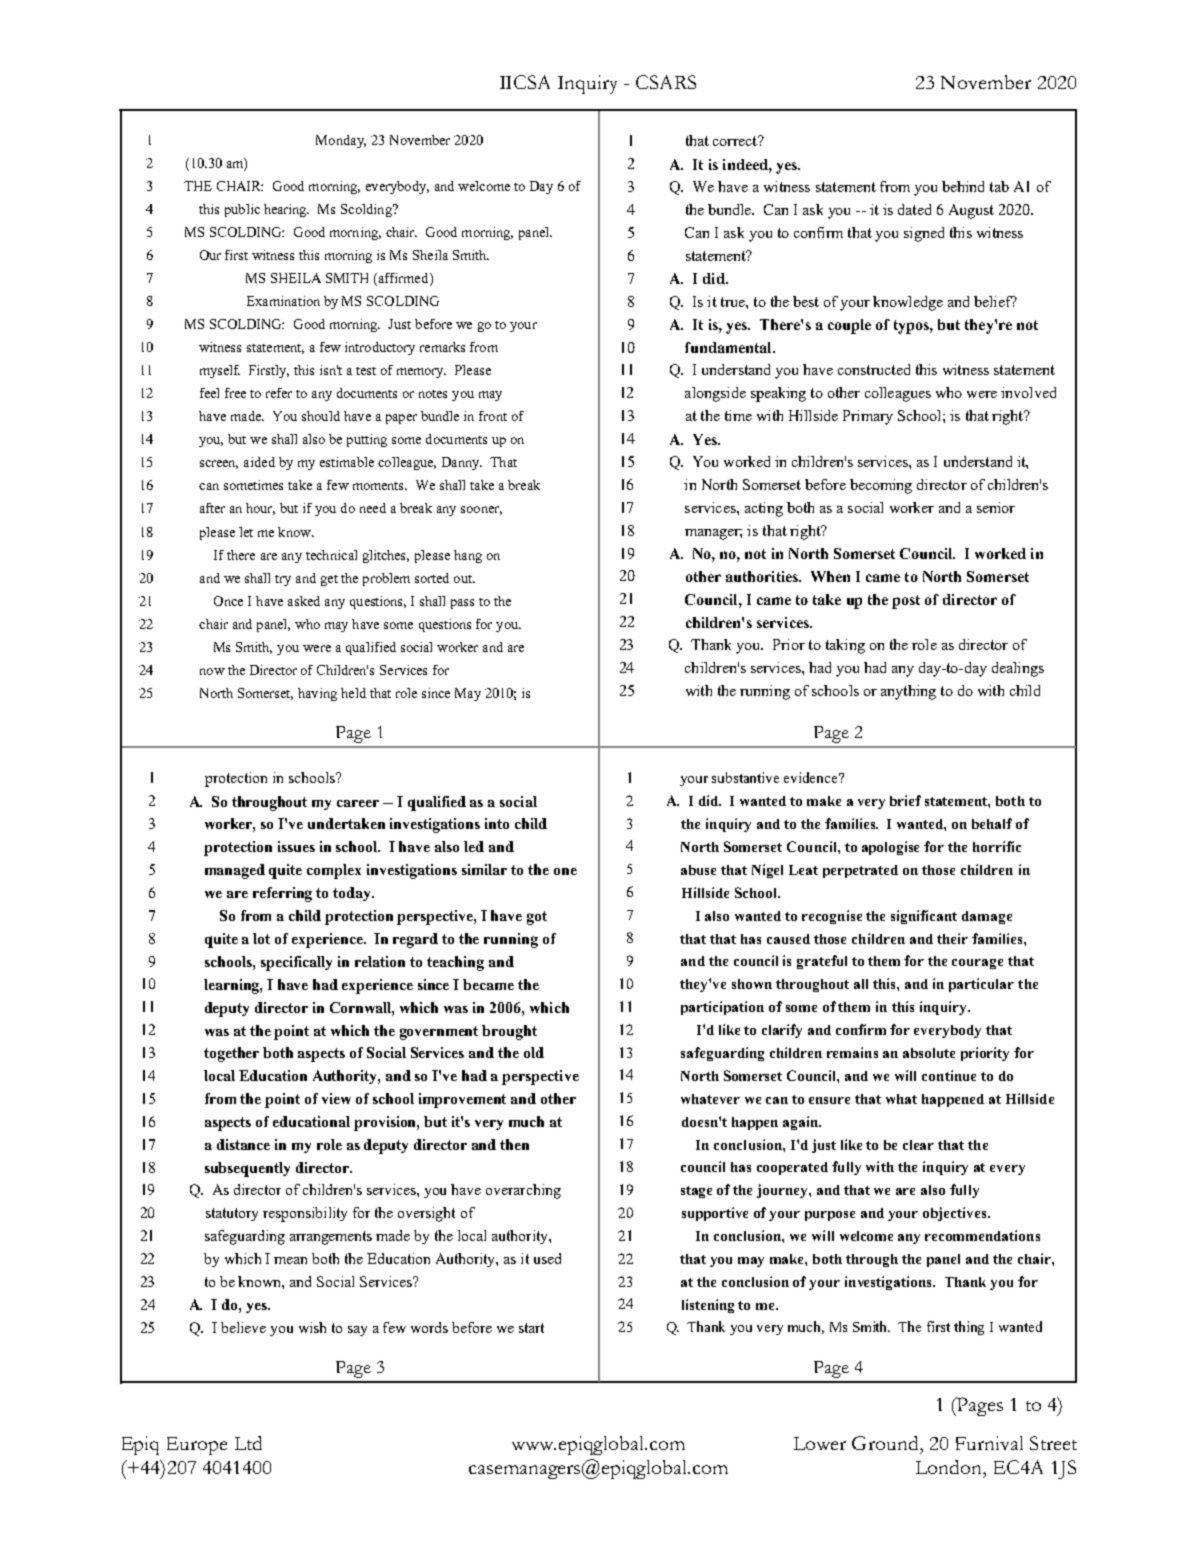  What do you see at coordinates (286, 210) in the screenshot?
I see `hearing` at bounding box center [286, 210].
